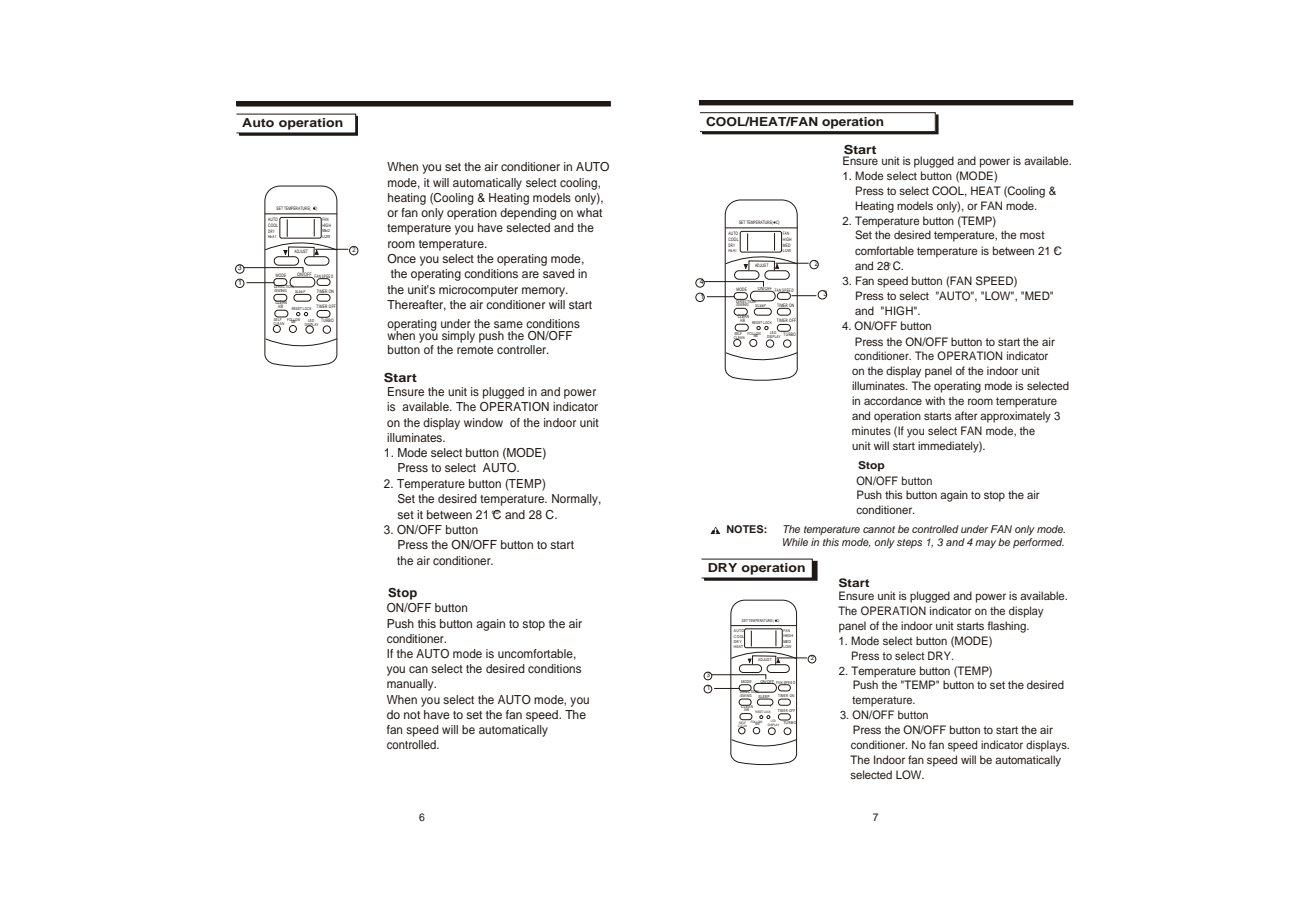  Describe the element at coordinates (1015, 417) in the image. I see `approximately` at that location.
